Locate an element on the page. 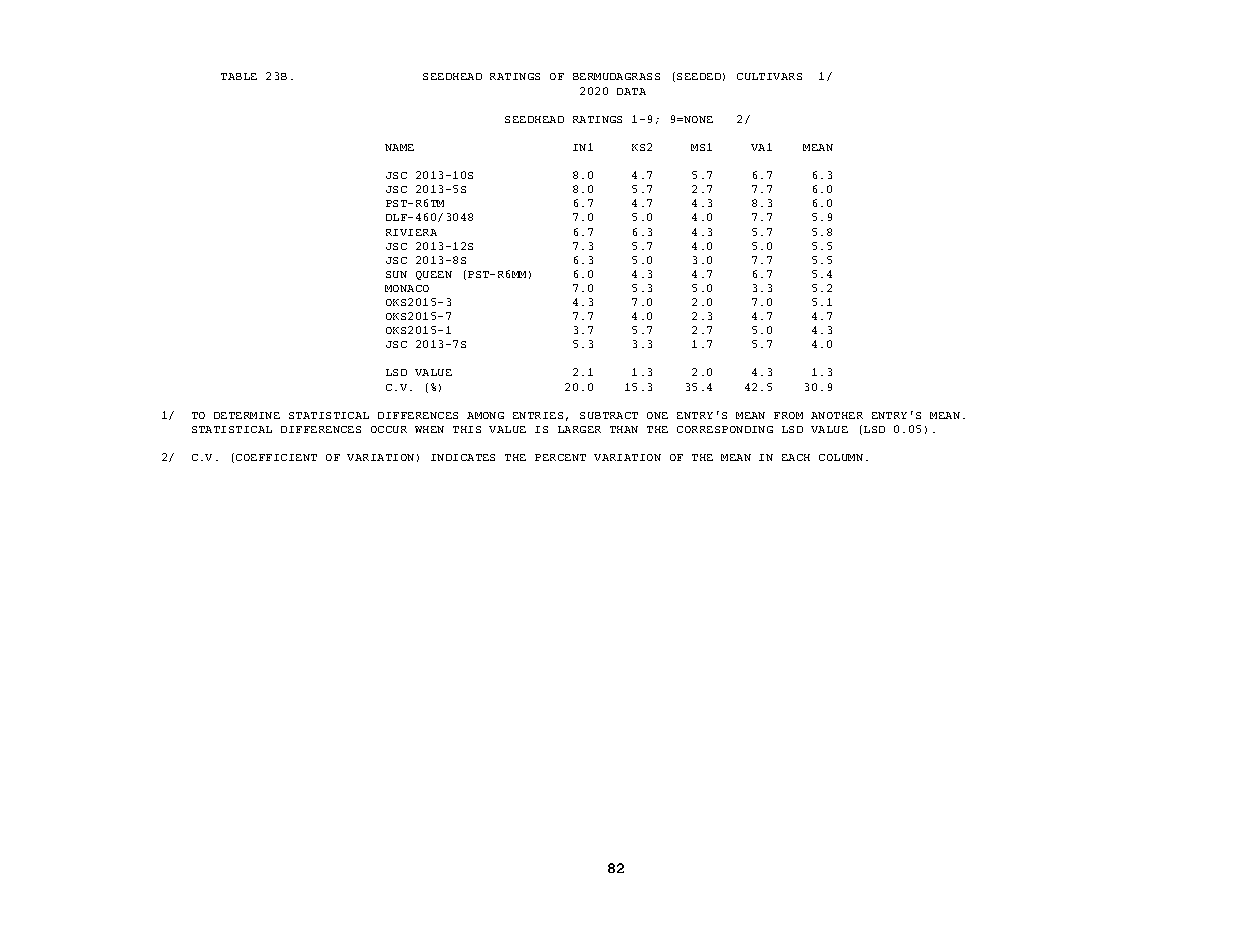  SUN is located at coordinates (396, 274).
